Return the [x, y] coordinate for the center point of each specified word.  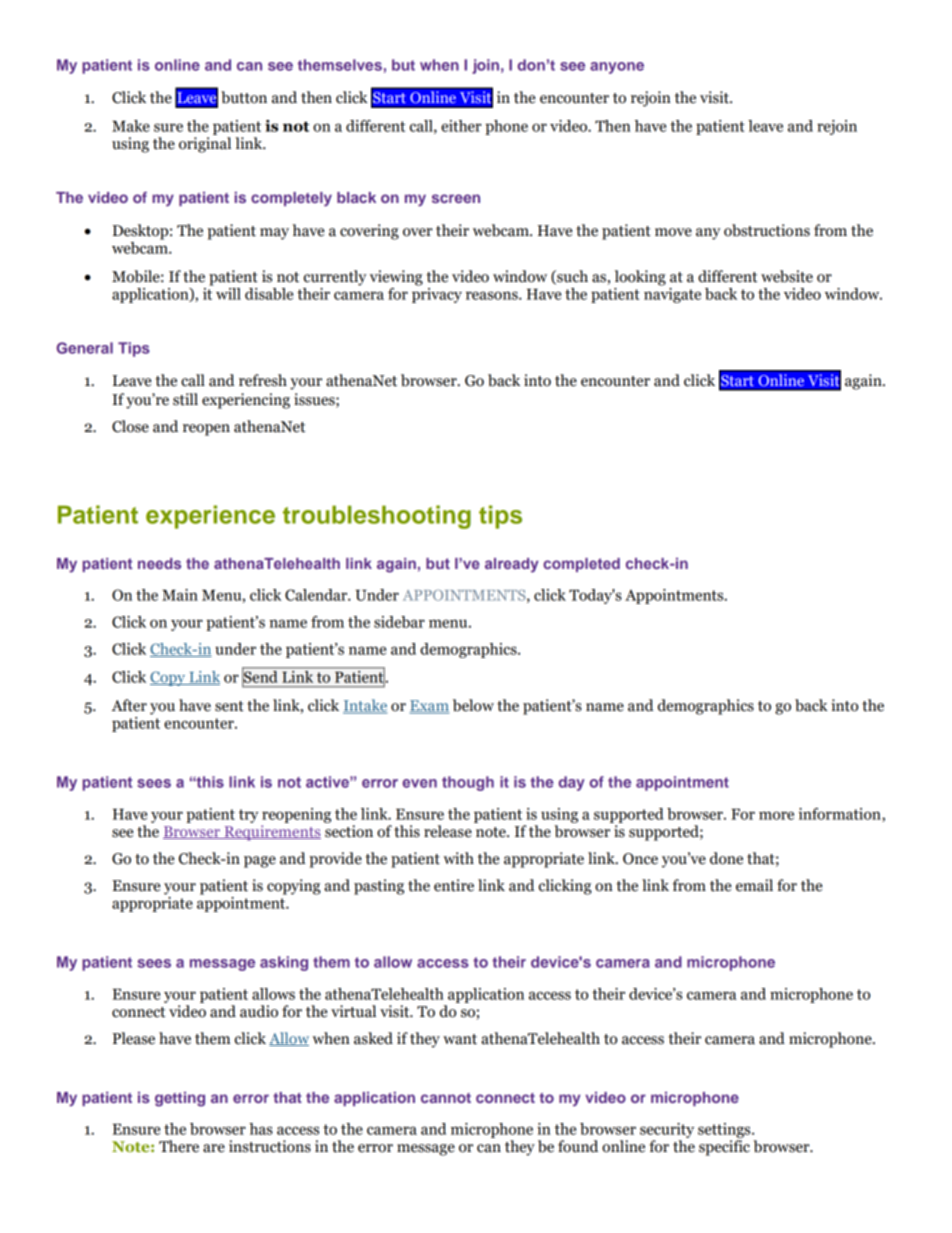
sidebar [399, 622]
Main [180, 595]
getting [180, 1099]
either [461, 126]
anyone [617, 68]
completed [581, 565]
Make [131, 126]
